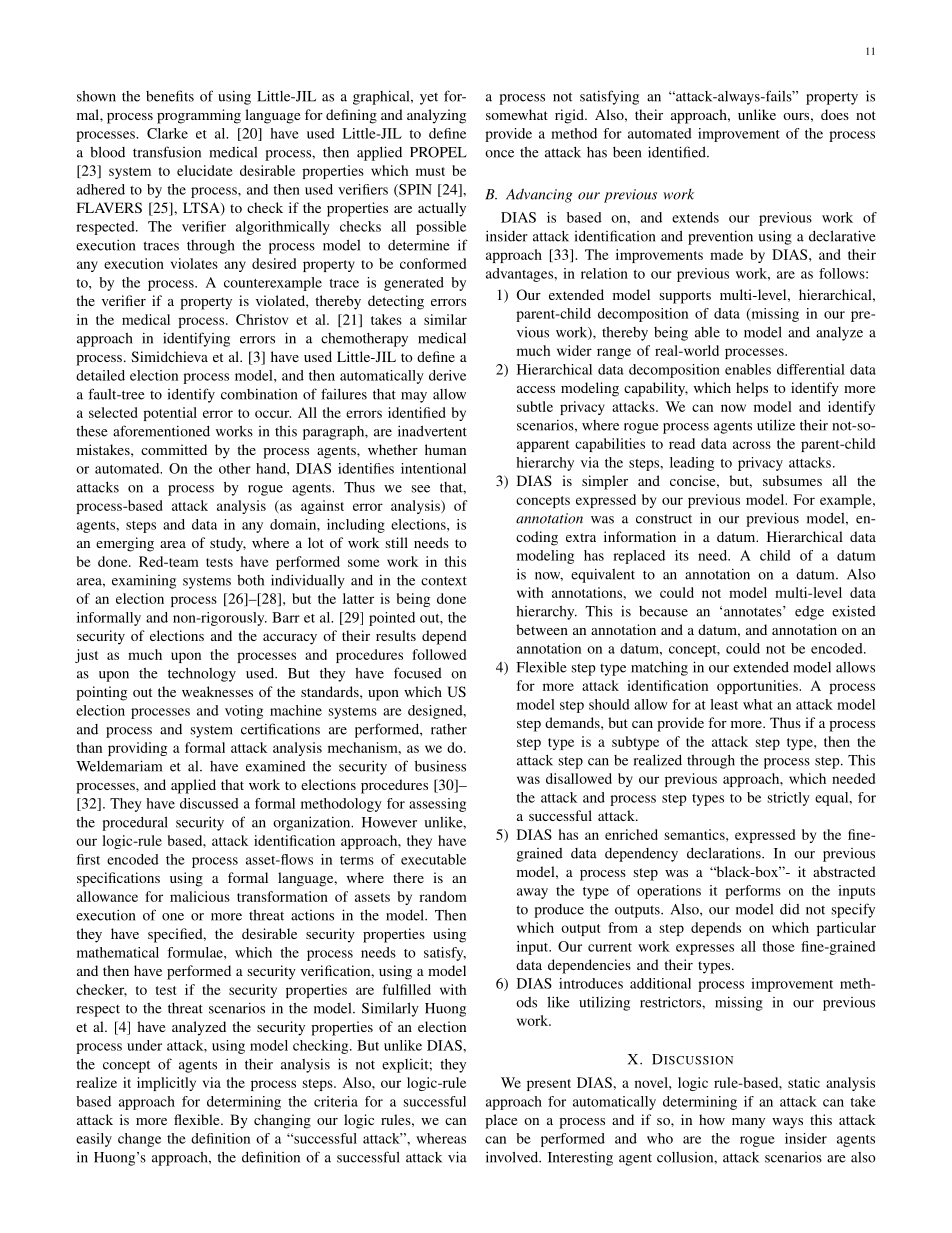  Describe the element at coordinates (445, 449) in the document. I see `human` at that location.
